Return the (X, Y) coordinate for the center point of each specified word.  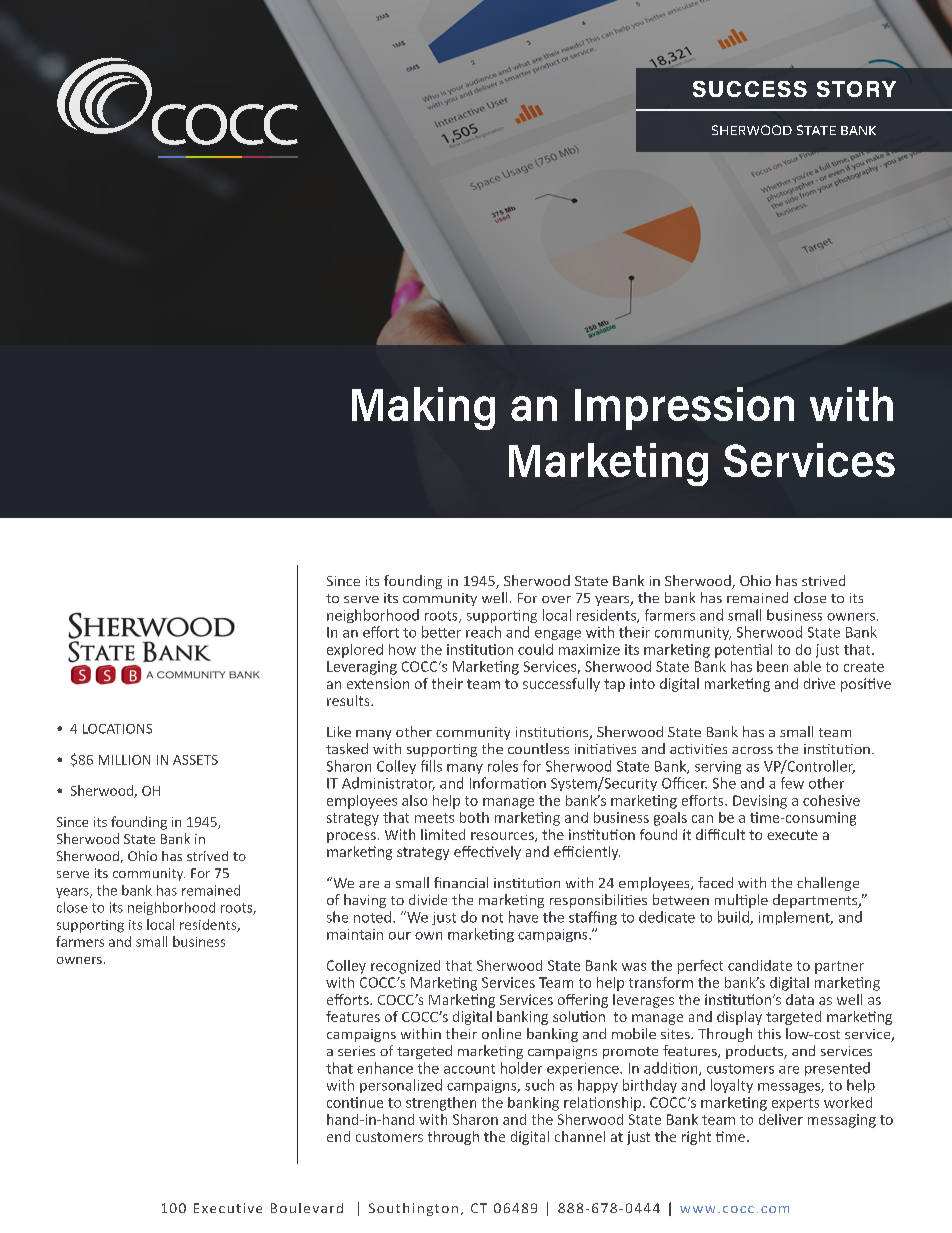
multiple (741, 901)
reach (483, 632)
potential (743, 651)
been (772, 666)
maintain (355, 934)
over (556, 599)
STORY (856, 89)
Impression (684, 408)
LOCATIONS (117, 729)
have (523, 917)
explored (355, 651)
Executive (228, 1208)
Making (423, 408)
